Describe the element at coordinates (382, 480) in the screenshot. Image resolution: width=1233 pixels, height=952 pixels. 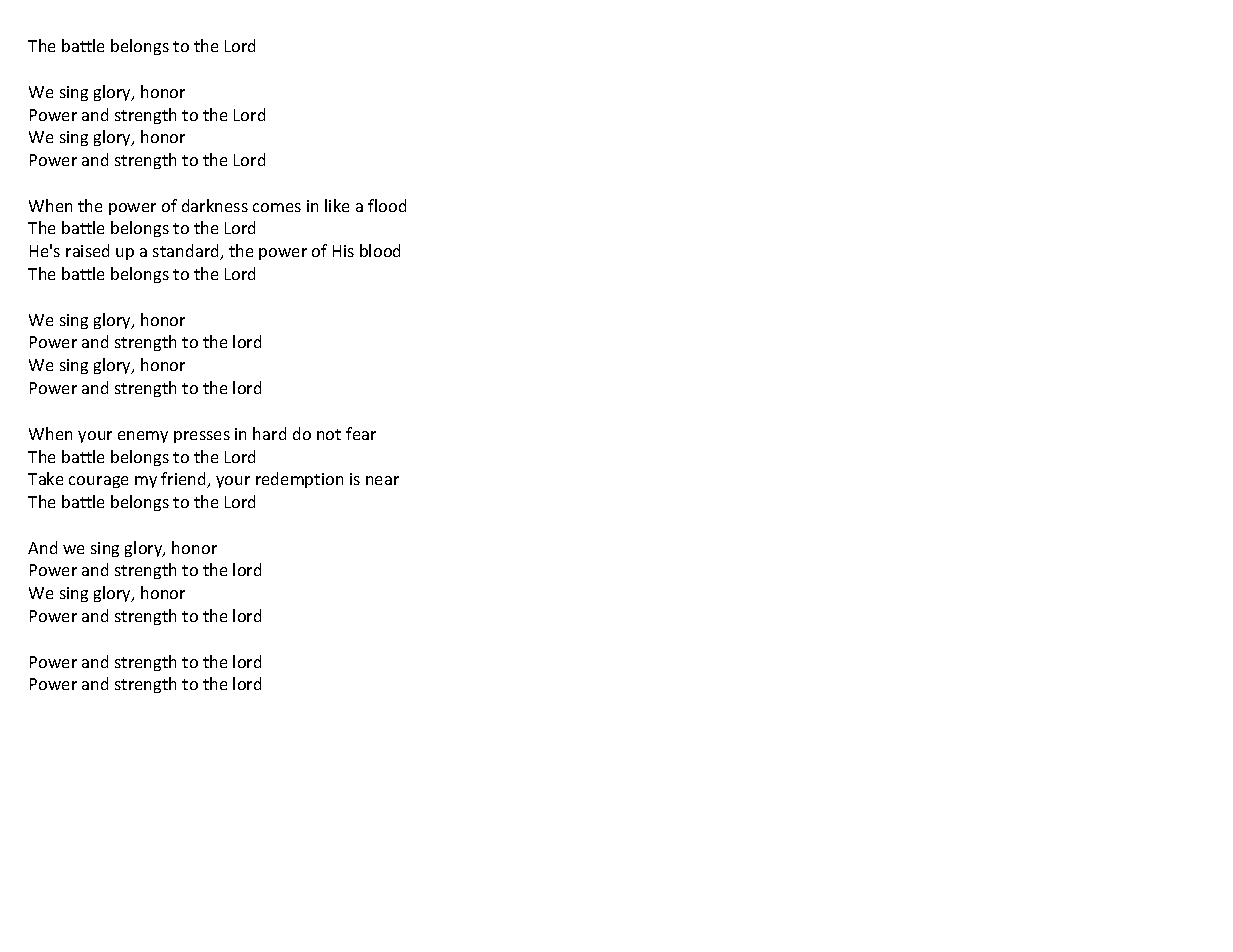
I see `near` at that location.
